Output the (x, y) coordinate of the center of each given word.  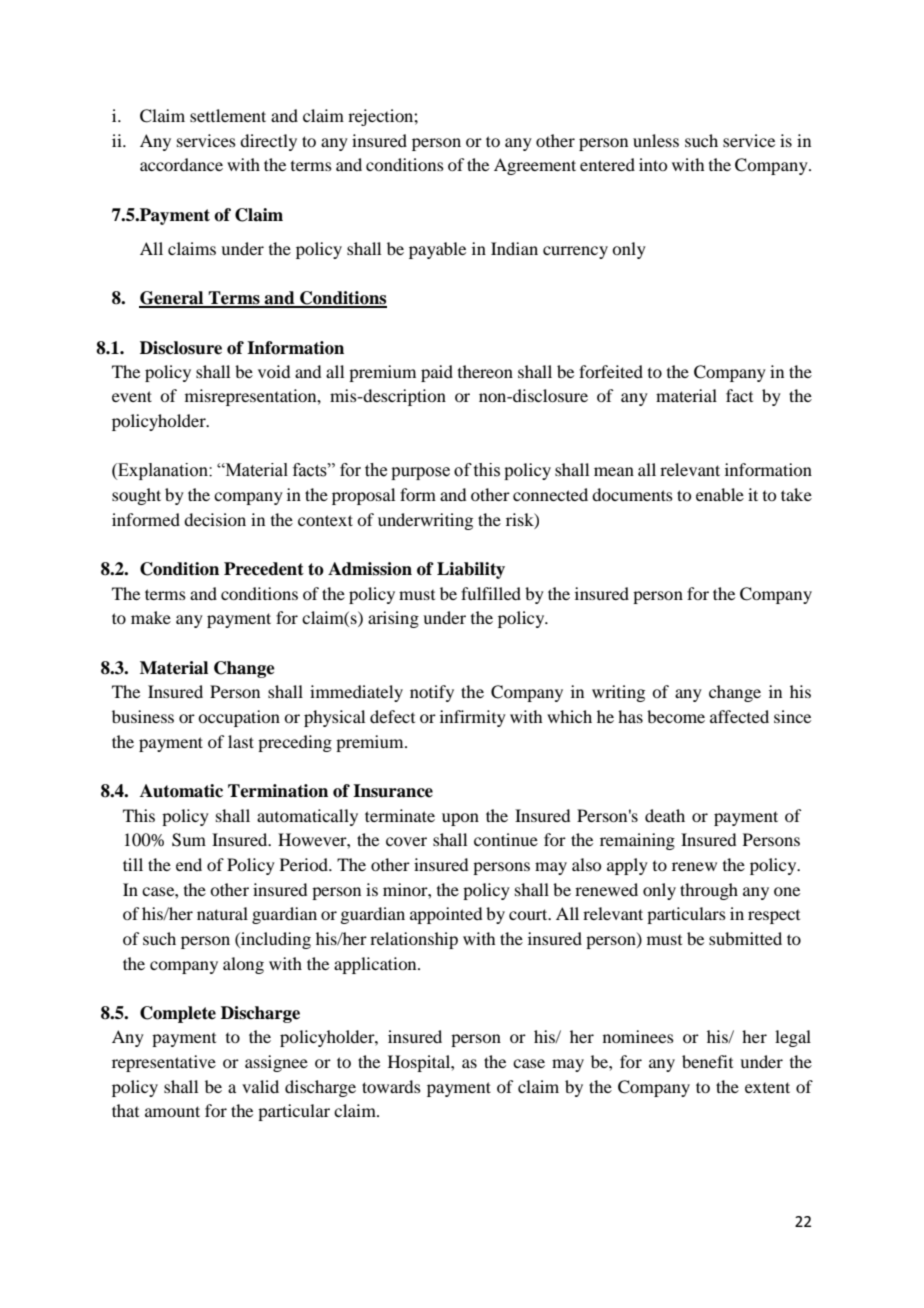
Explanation (163, 471)
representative (164, 1063)
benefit (707, 1061)
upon (460, 819)
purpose (420, 473)
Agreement (535, 166)
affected (739, 716)
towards (391, 1086)
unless (656, 140)
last (241, 741)
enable (720, 494)
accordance (181, 164)
